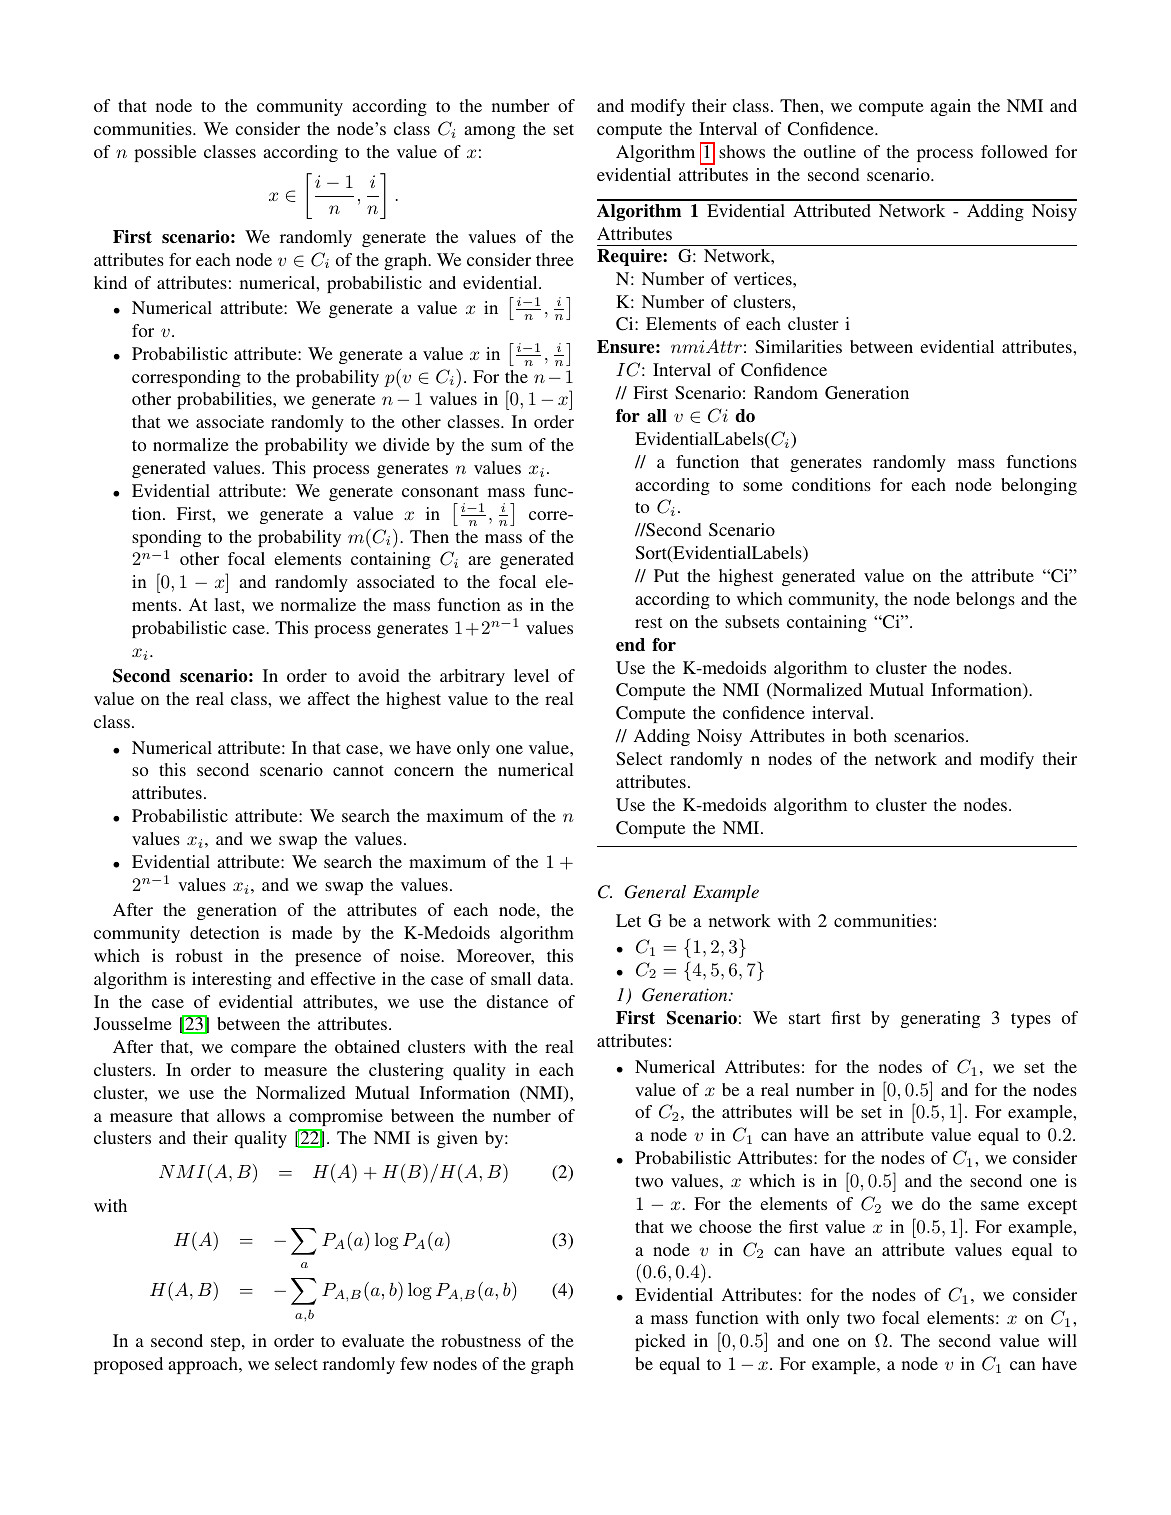 The height and width of the screenshot is (1515, 1171). What do you see at coordinates (489, 132) in the screenshot?
I see `among` at bounding box center [489, 132].
